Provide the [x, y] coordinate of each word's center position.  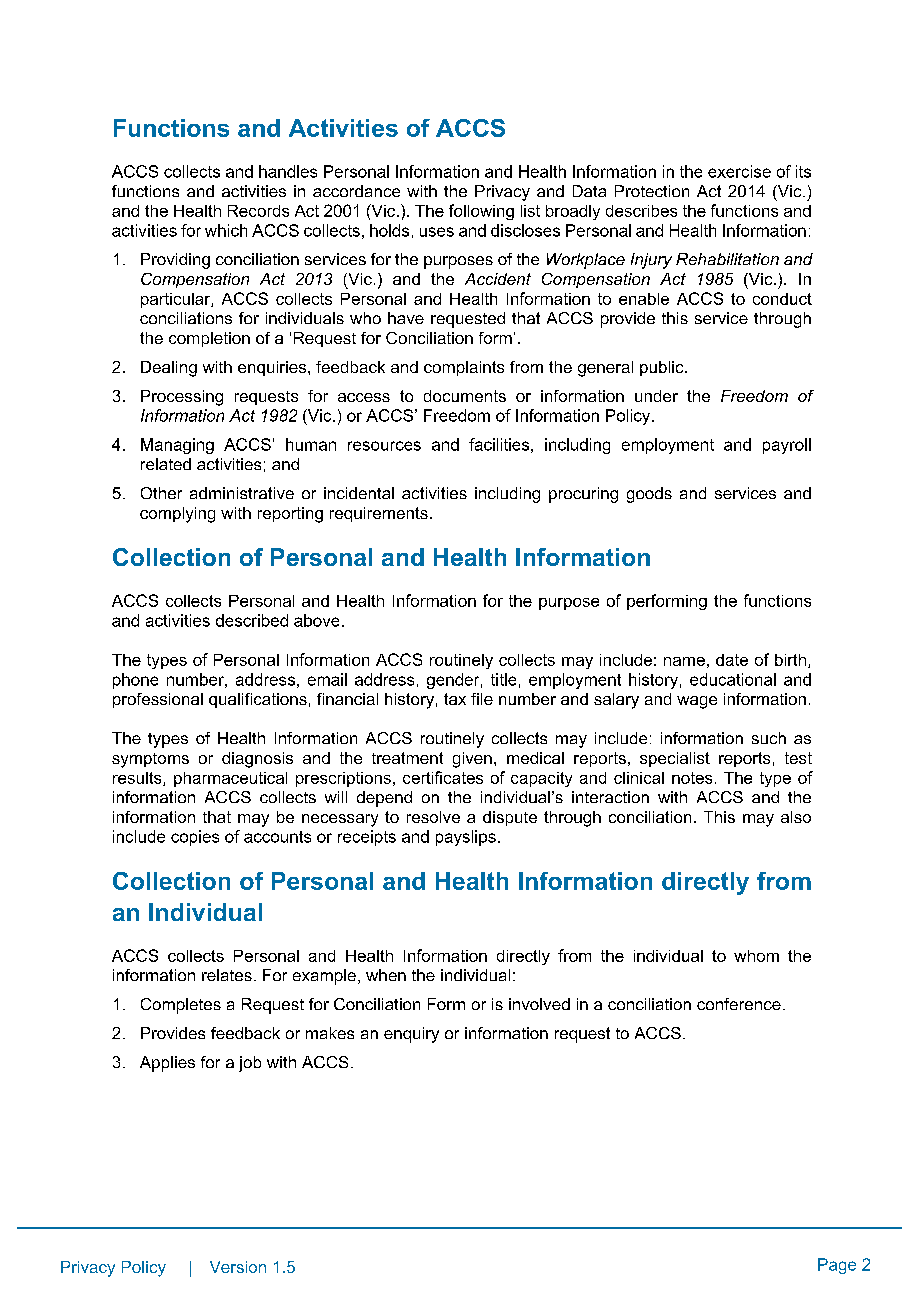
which [226, 230]
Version [238, 1267]
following [481, 212]
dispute [510, 818]
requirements [379, 514]
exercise [739, 171]
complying [177, 515]
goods [649, 495]
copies [195, 838]
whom [756, 956]
